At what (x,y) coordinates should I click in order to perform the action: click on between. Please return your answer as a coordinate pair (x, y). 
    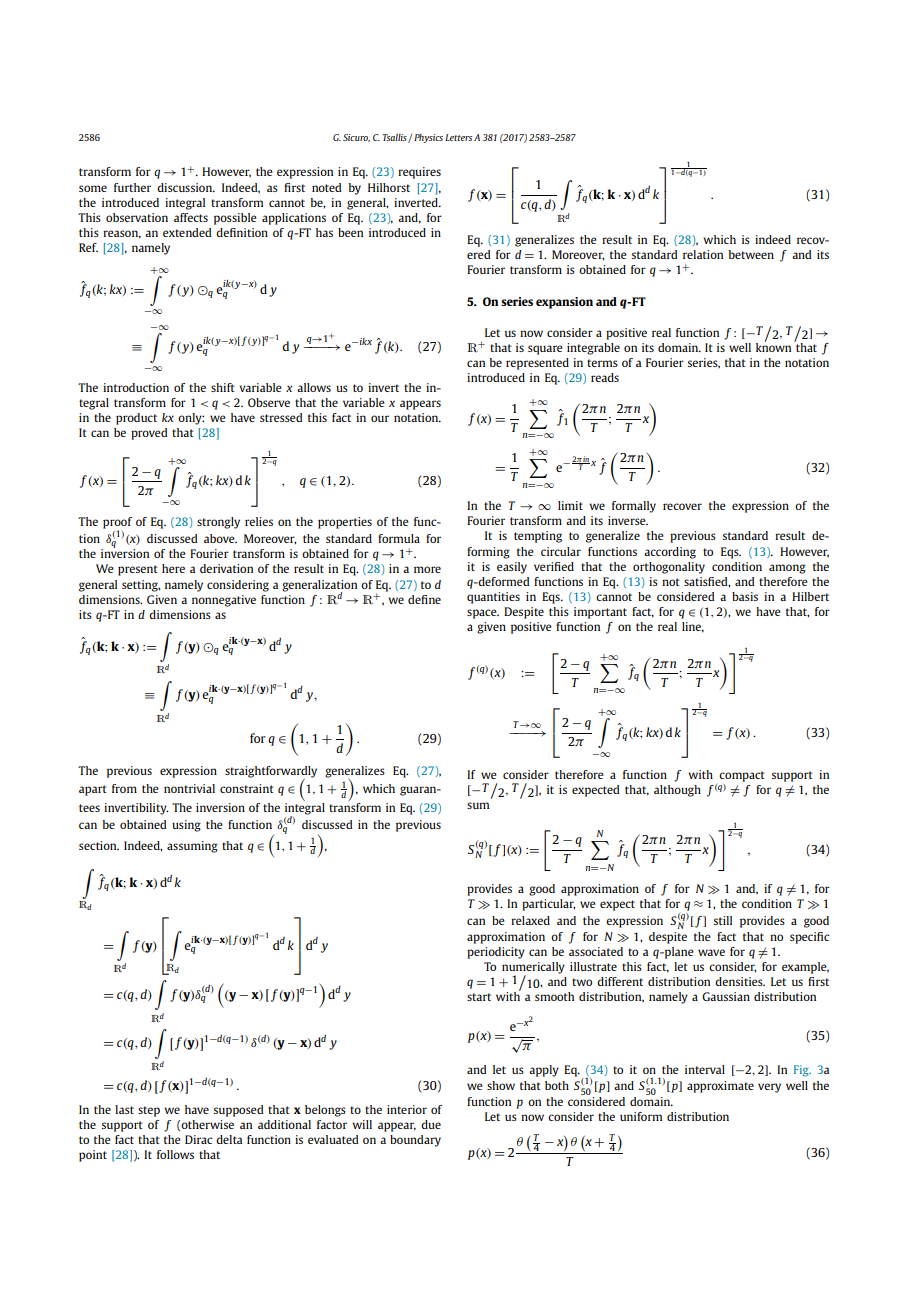
    Looking at the image, I should click on (751, 254).
